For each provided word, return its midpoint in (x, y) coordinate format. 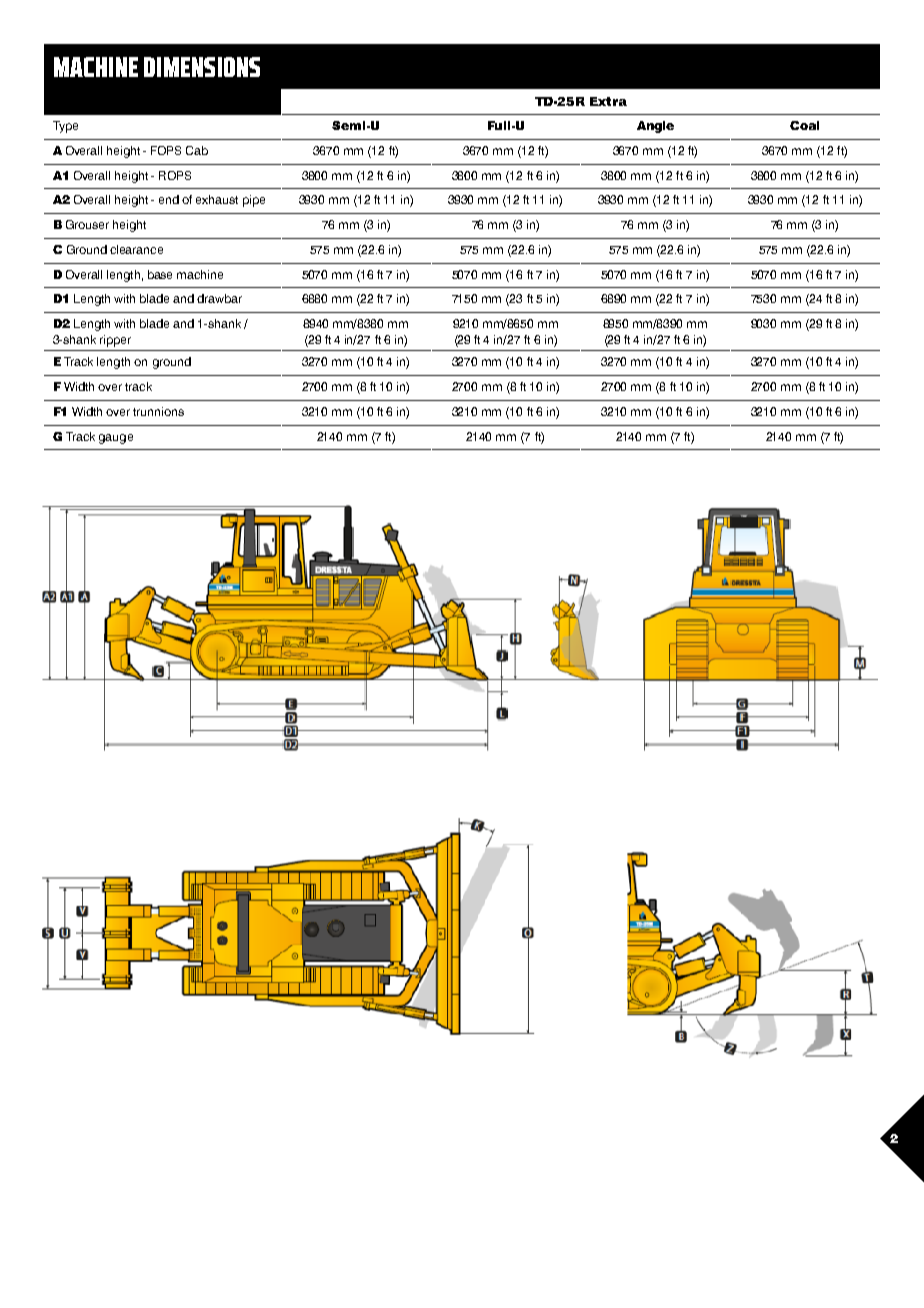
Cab (197, 150)
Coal (804, 125)
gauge (116, 439)
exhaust (217, 199)
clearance (136, 249)
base (160, 274)
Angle (655, 127)
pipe (254, 201)
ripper (115, 341)
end (169, 199)
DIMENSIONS (202, 67)
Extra (608, 101)
